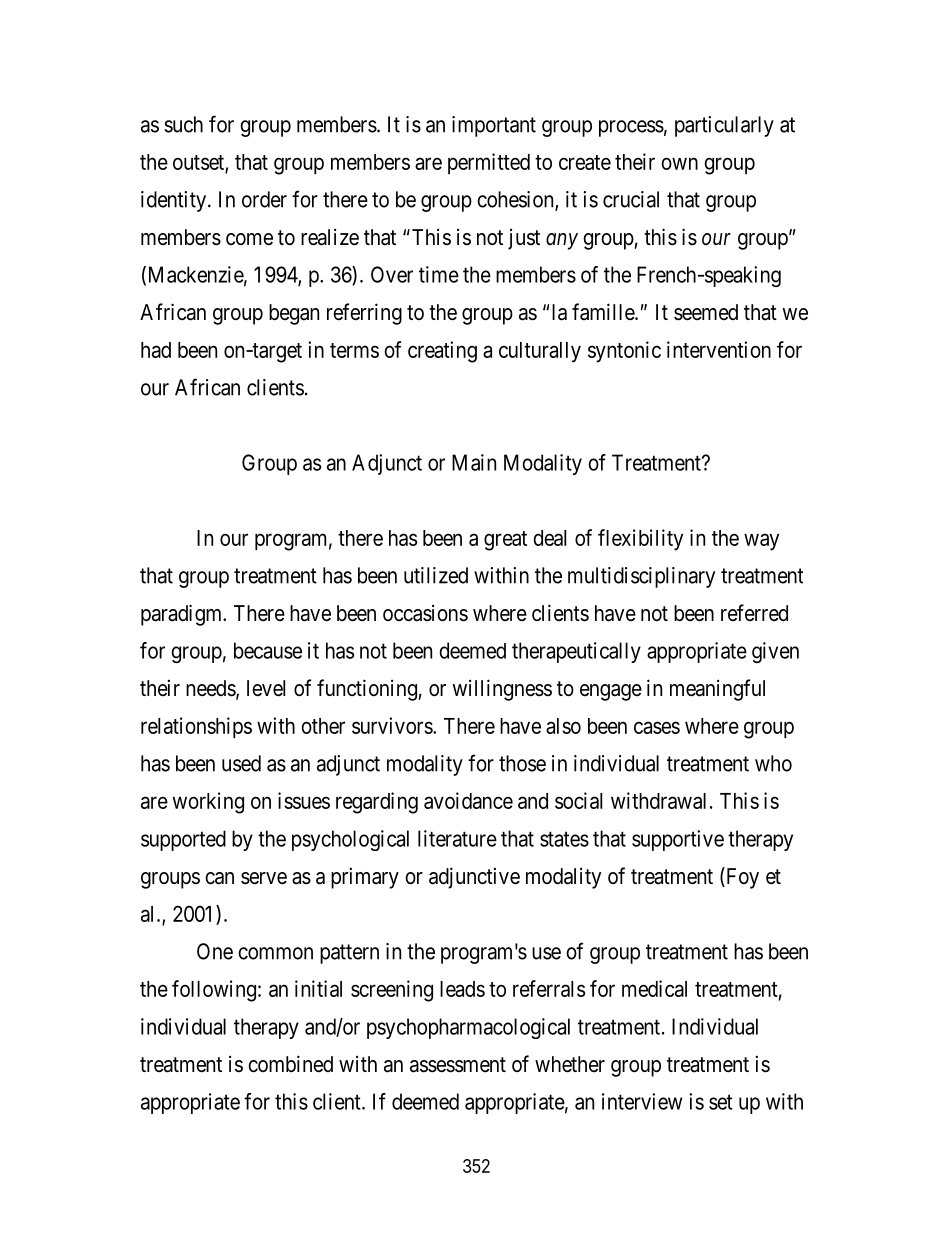 This image has width=952, height=1233. What do you see at coordinates (425, 613) in the image?
I see `occasions` at bounding box center [425, 613].
